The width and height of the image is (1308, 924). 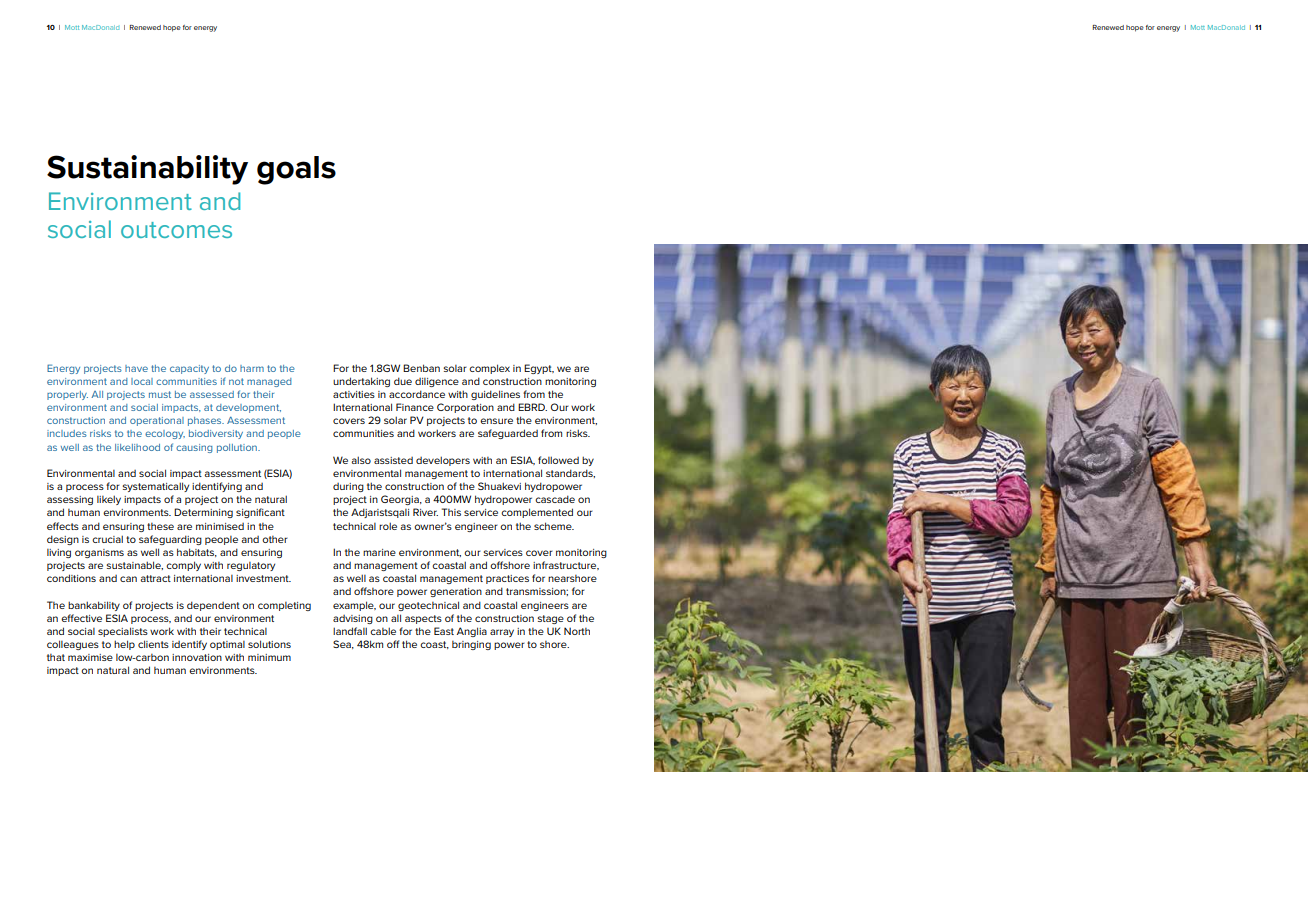 What do you see at coordinates (354, 394) in the image?
I see `activities` at bounding box center [354, 394].
